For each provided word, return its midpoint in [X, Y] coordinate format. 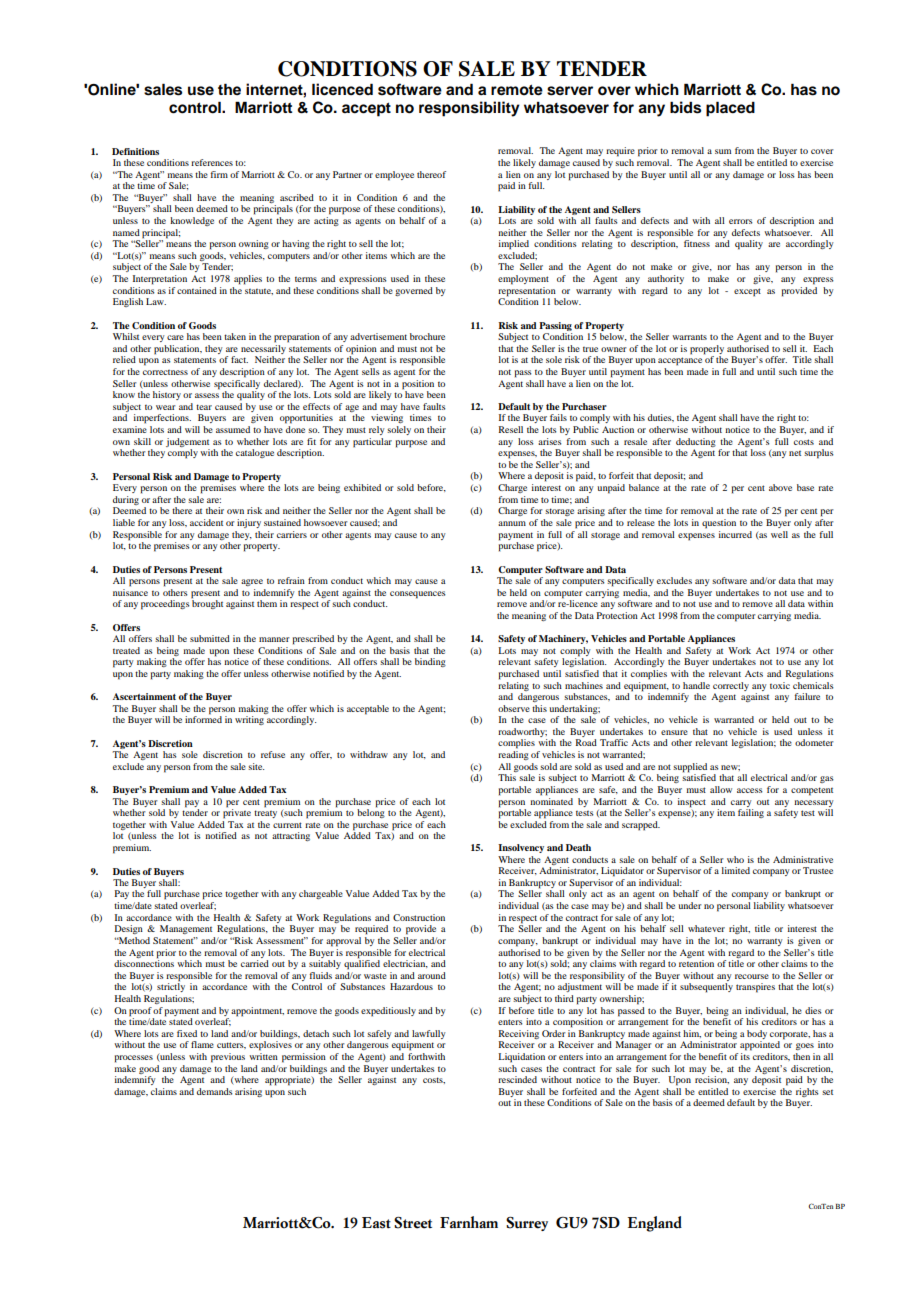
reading [513, 755]
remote [517, 90]
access [750, 790]
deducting [696, 442]
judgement [187, 442]
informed [203, 718]
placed [730, 109]
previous [228, 1058]
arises [550, 441]
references [212, 162]
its [745, 1056]
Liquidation [521, 1058]
